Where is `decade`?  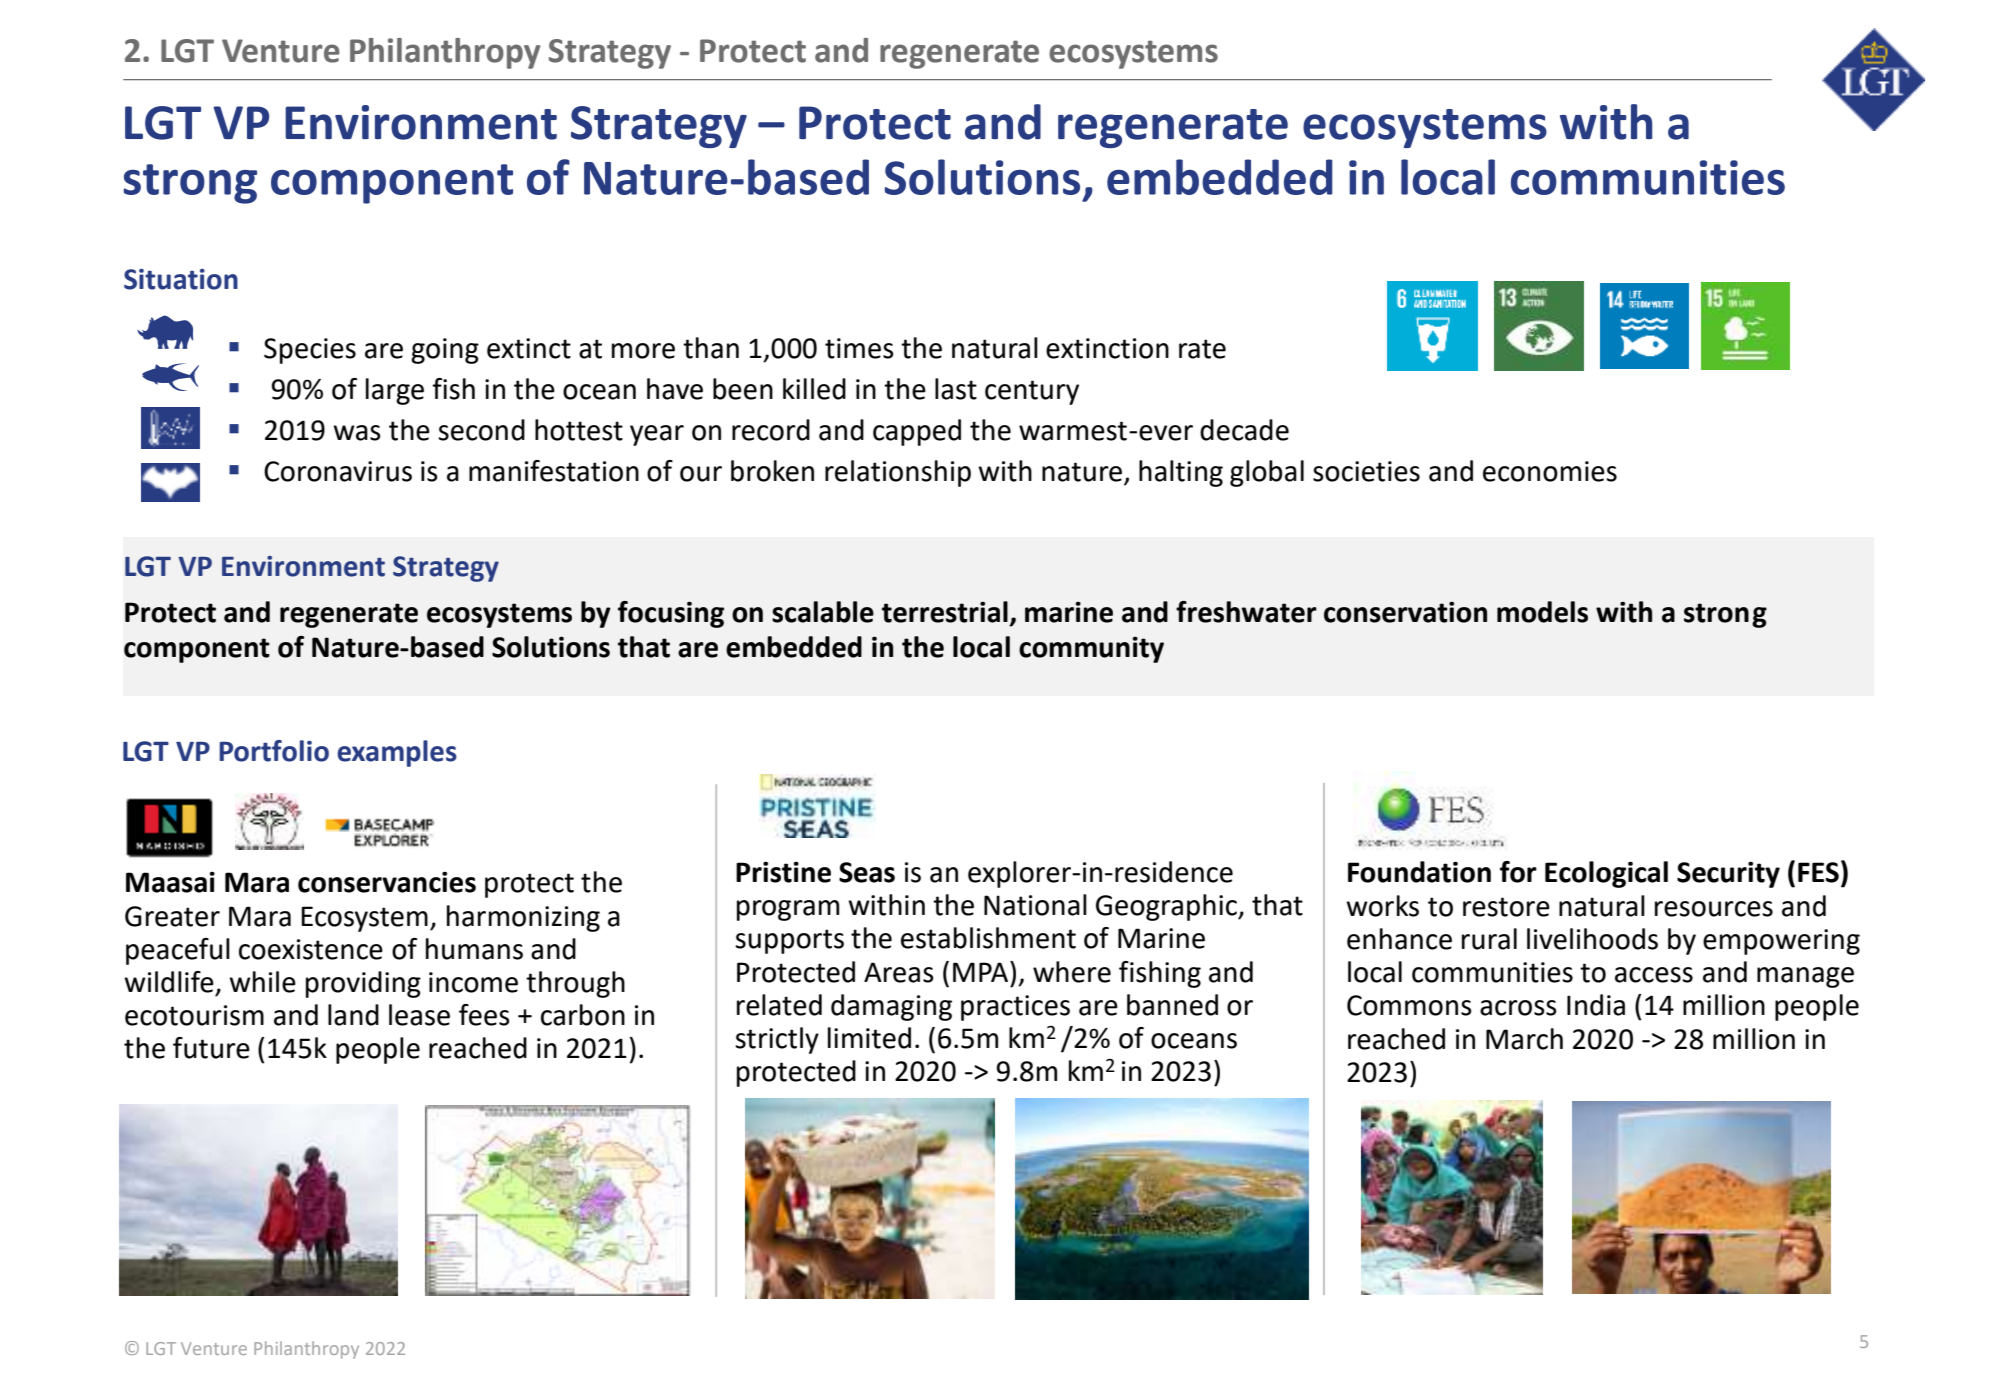
decade is located at coordinates (1244, 430).
